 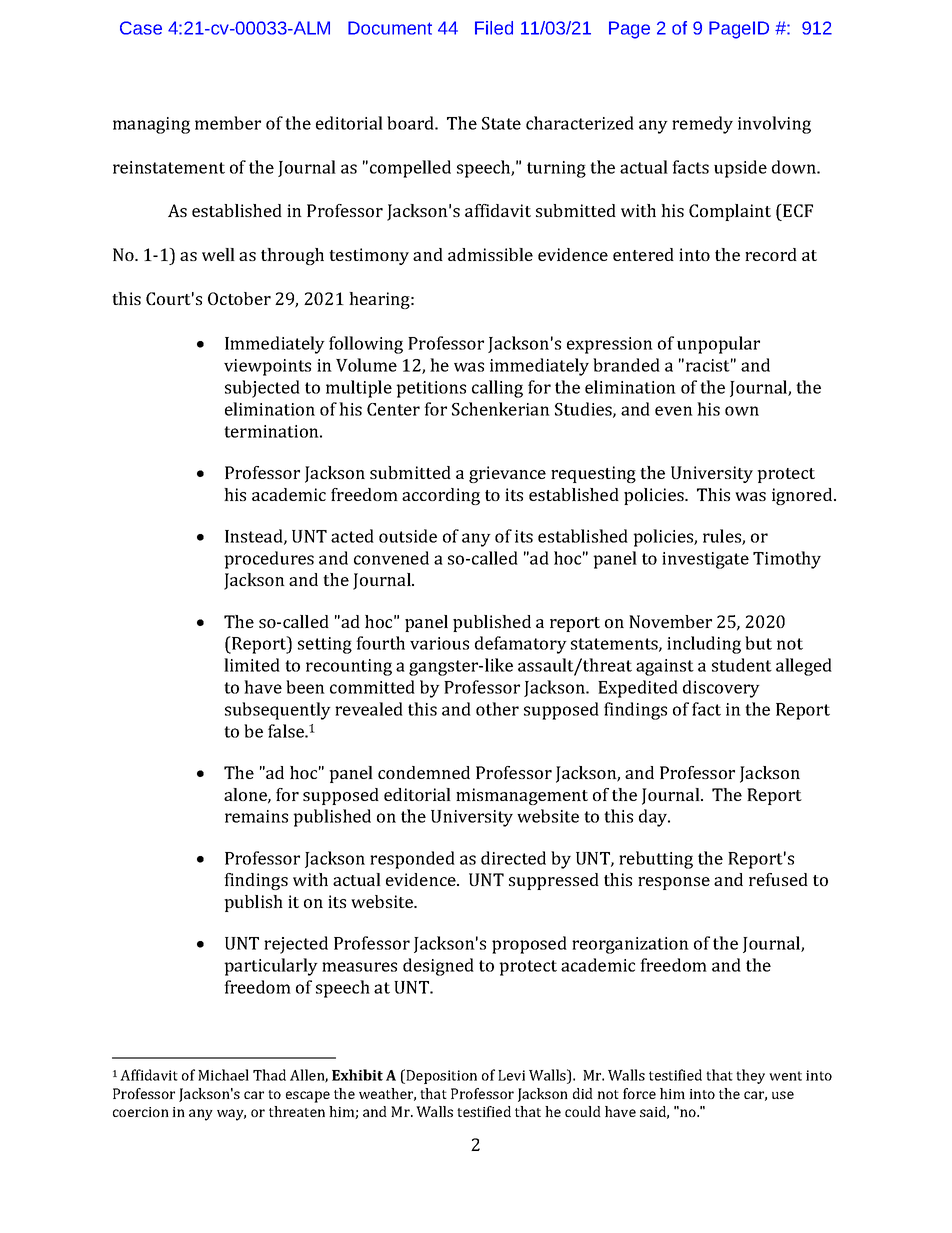 What do you see at coordinates (705, 560) in the screenshot?
I see `investigate` at bounding box center [705, 560].
